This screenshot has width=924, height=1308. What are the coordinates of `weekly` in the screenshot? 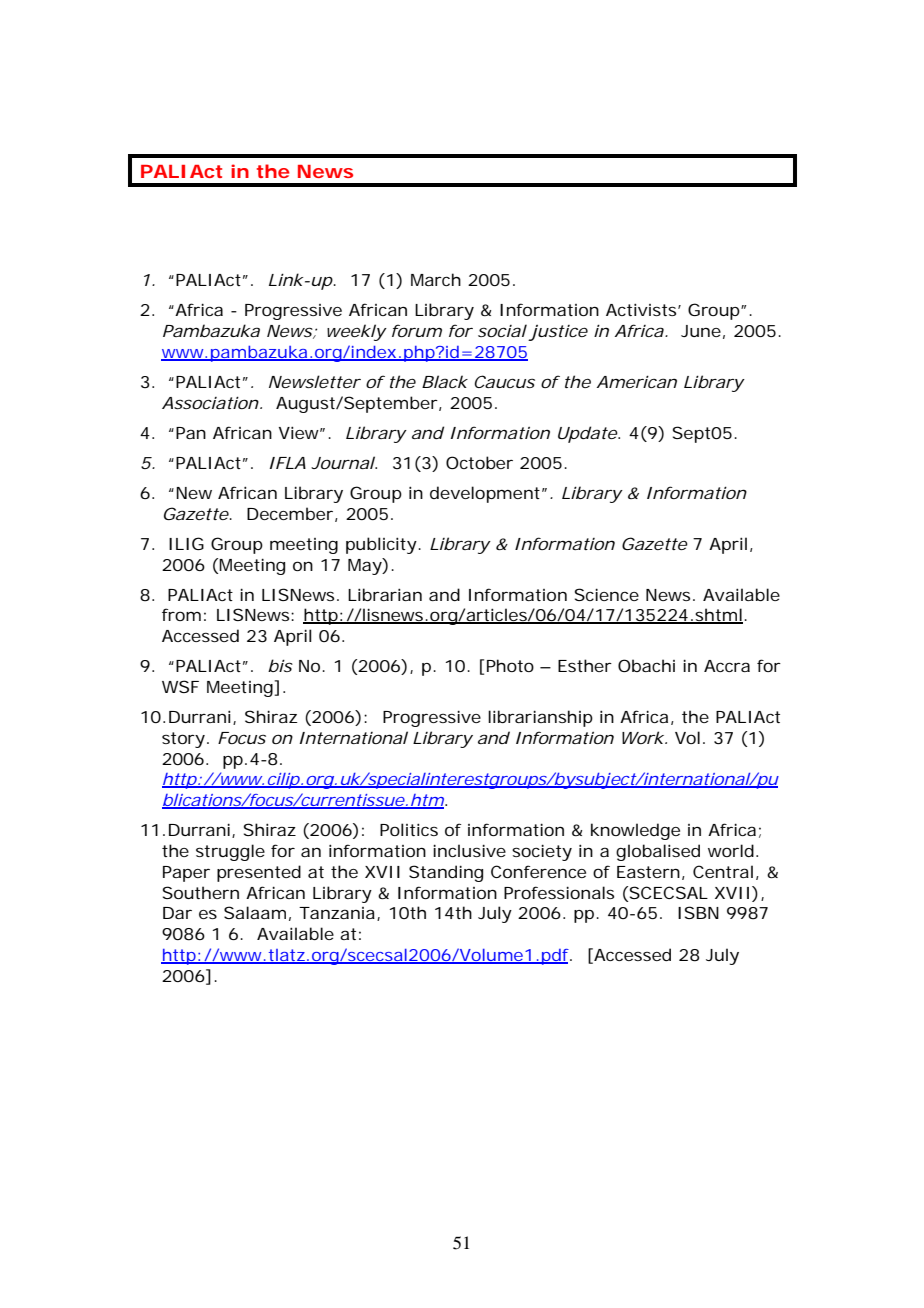 It's located at (356, 332).
